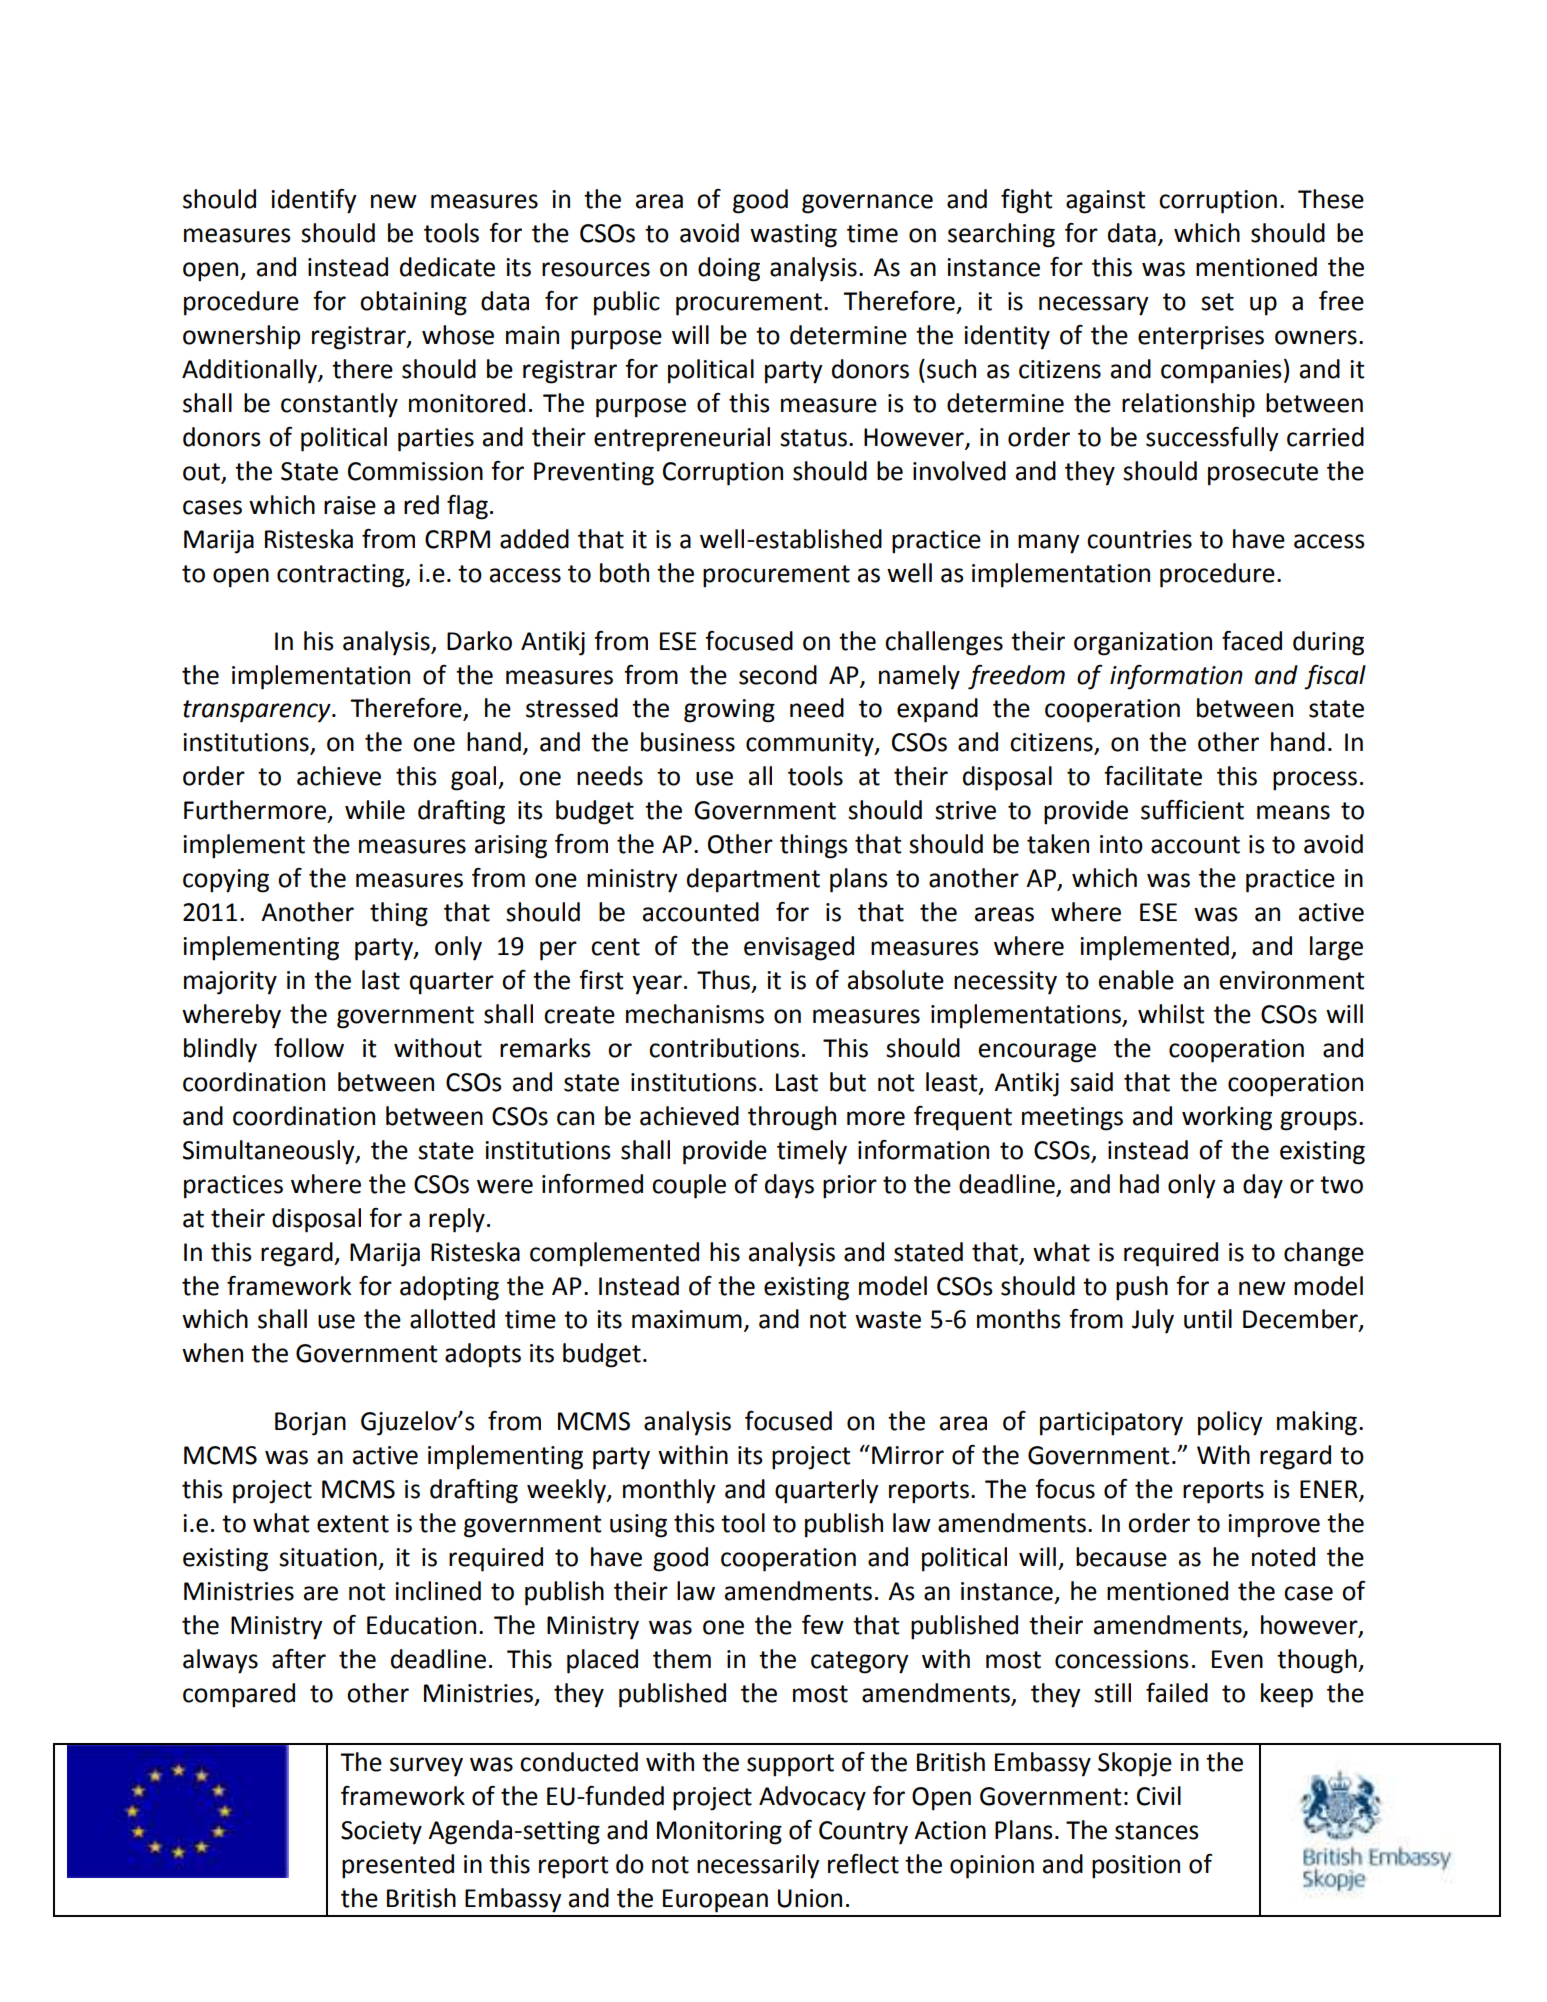 The image size is (1547, 2002). I want to click on second, so click(778, 675).
